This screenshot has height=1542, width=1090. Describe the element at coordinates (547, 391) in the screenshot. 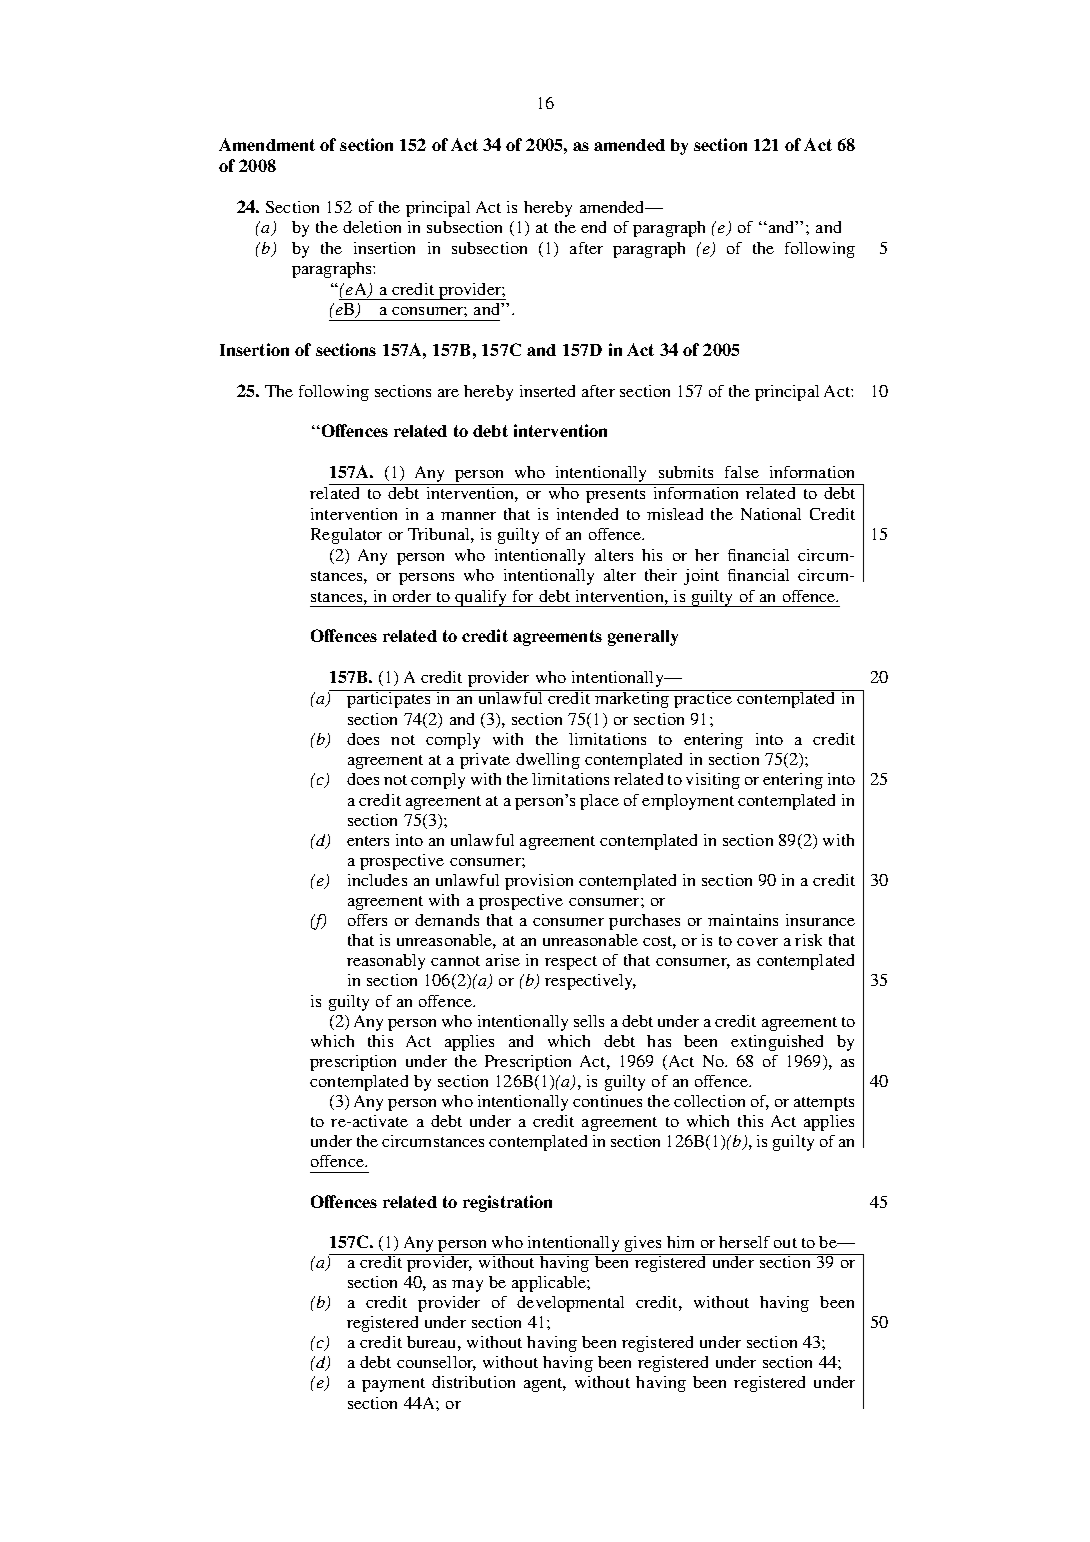

I see `inserted` at that location.
